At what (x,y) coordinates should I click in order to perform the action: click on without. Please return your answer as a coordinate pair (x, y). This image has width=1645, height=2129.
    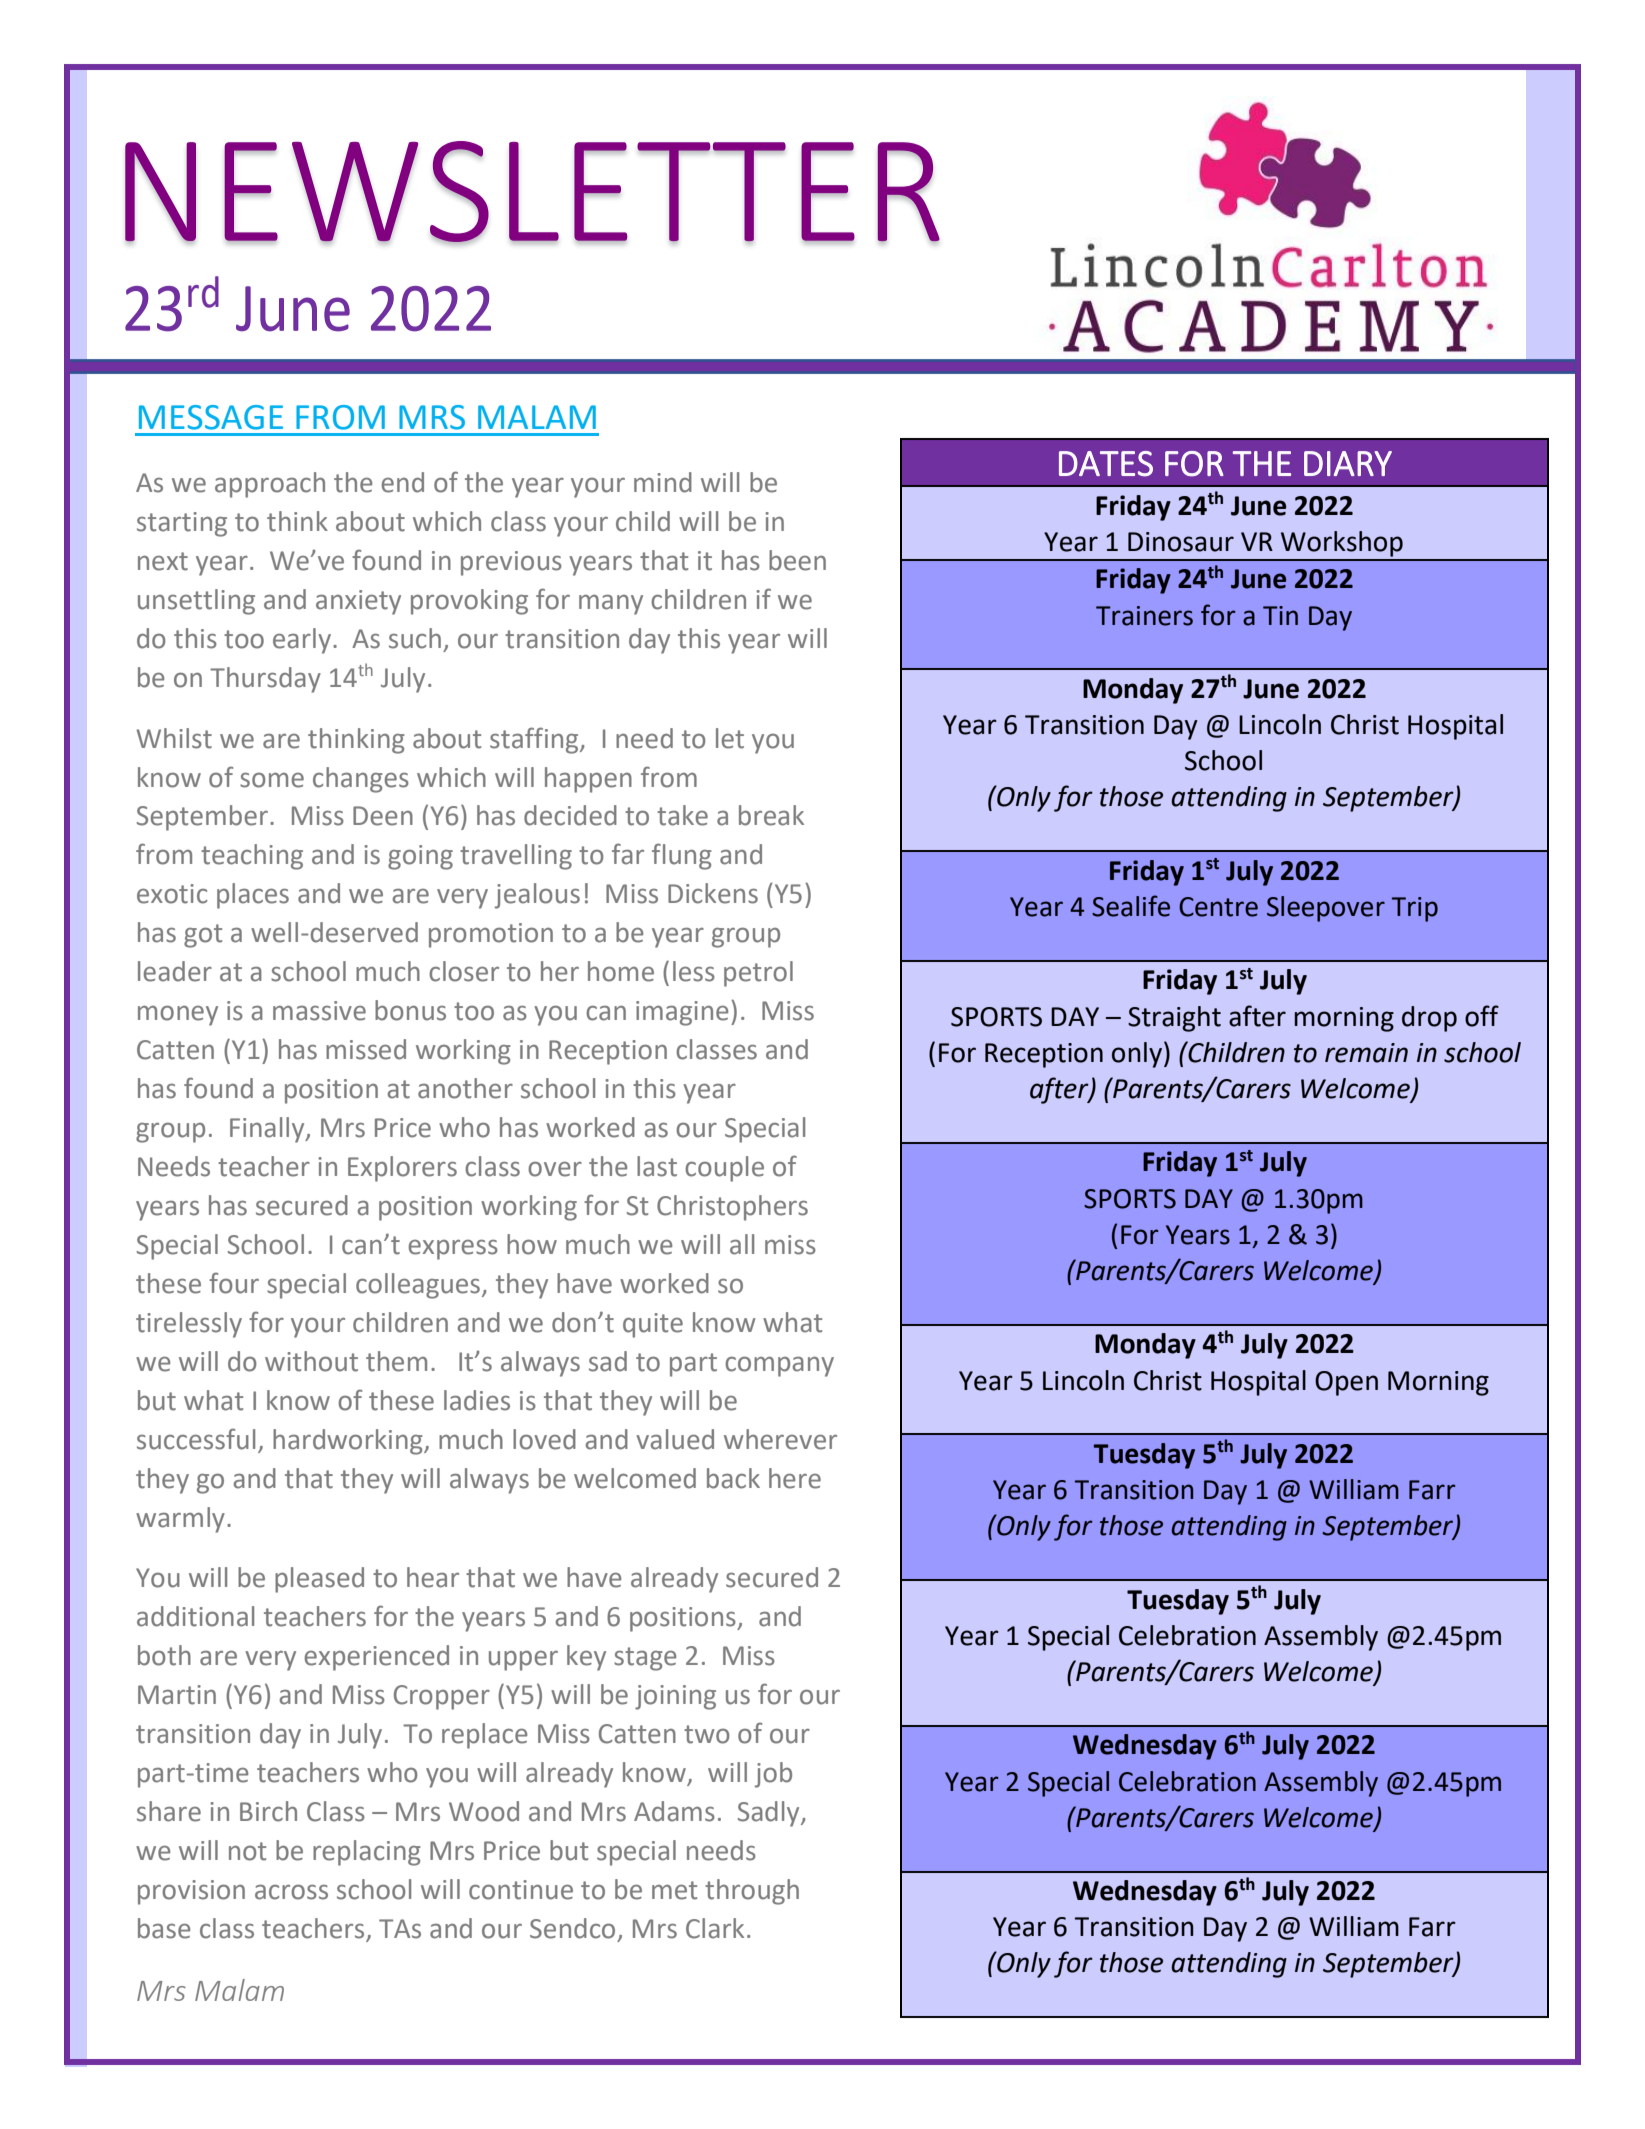
    Looking at the image, I should click on (311, 1361).
